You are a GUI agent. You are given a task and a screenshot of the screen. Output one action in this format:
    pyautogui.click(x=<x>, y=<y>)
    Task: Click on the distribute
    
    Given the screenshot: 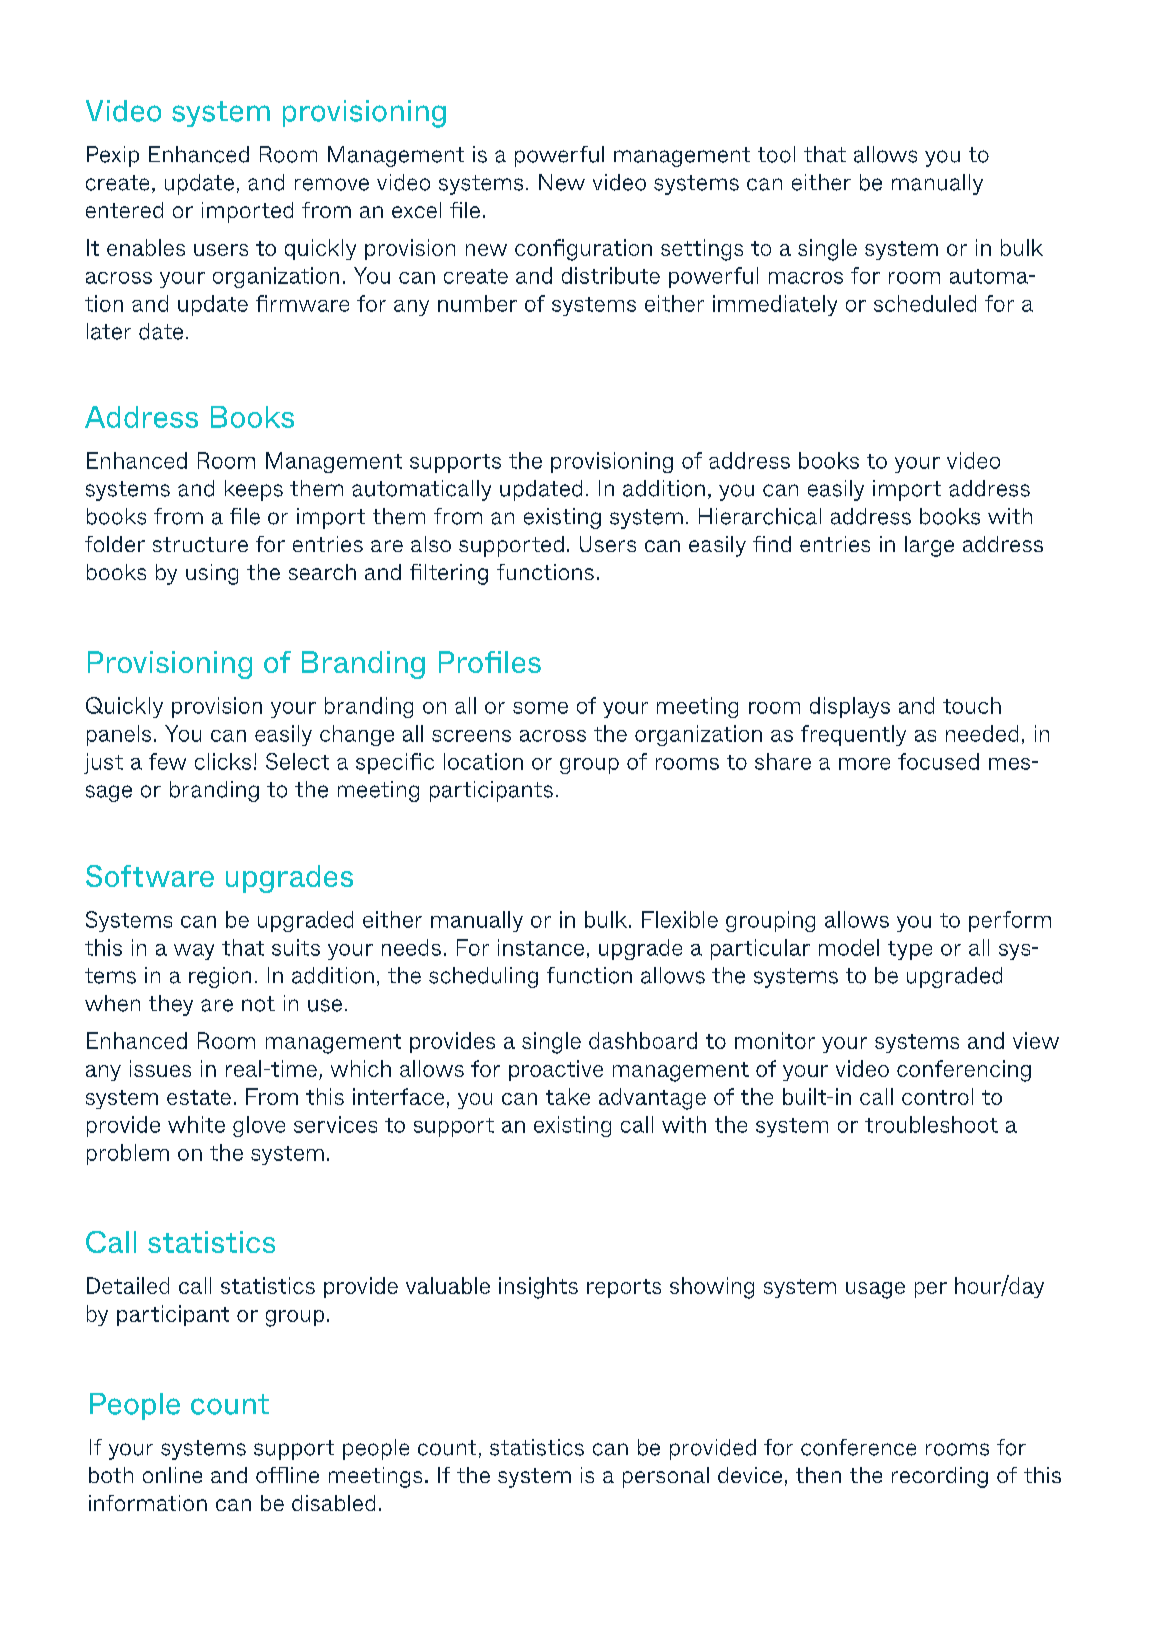 What is the action you would take?
    pyautogui.click(x=611, y=275)
